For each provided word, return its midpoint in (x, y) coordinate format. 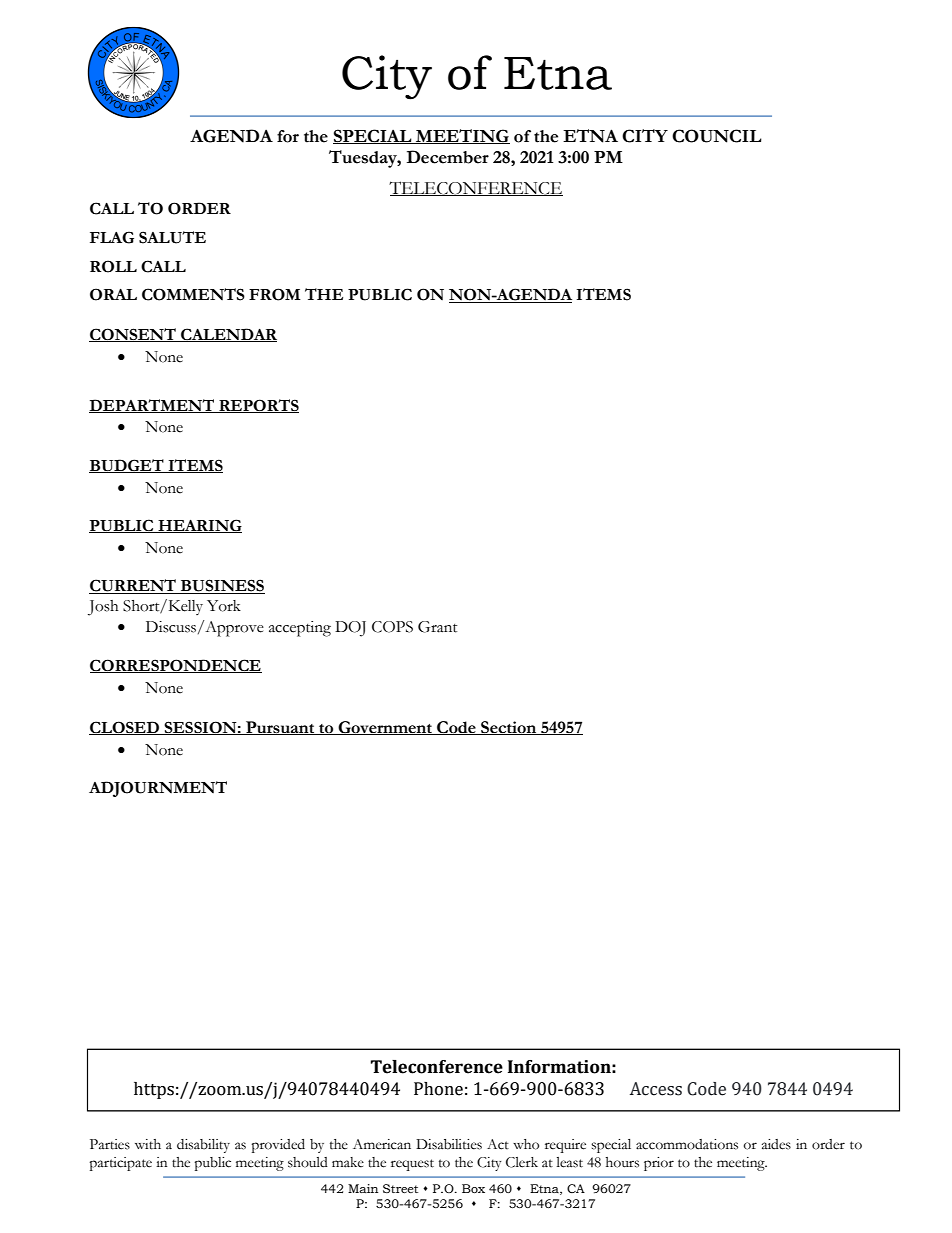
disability (203, 1146)
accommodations (687, 1144)
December (448, 157)
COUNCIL (717, 136)
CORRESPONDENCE (176, 666)
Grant (437, 627)
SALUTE (172, 237)
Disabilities (449, 1144)
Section (509, 728)
